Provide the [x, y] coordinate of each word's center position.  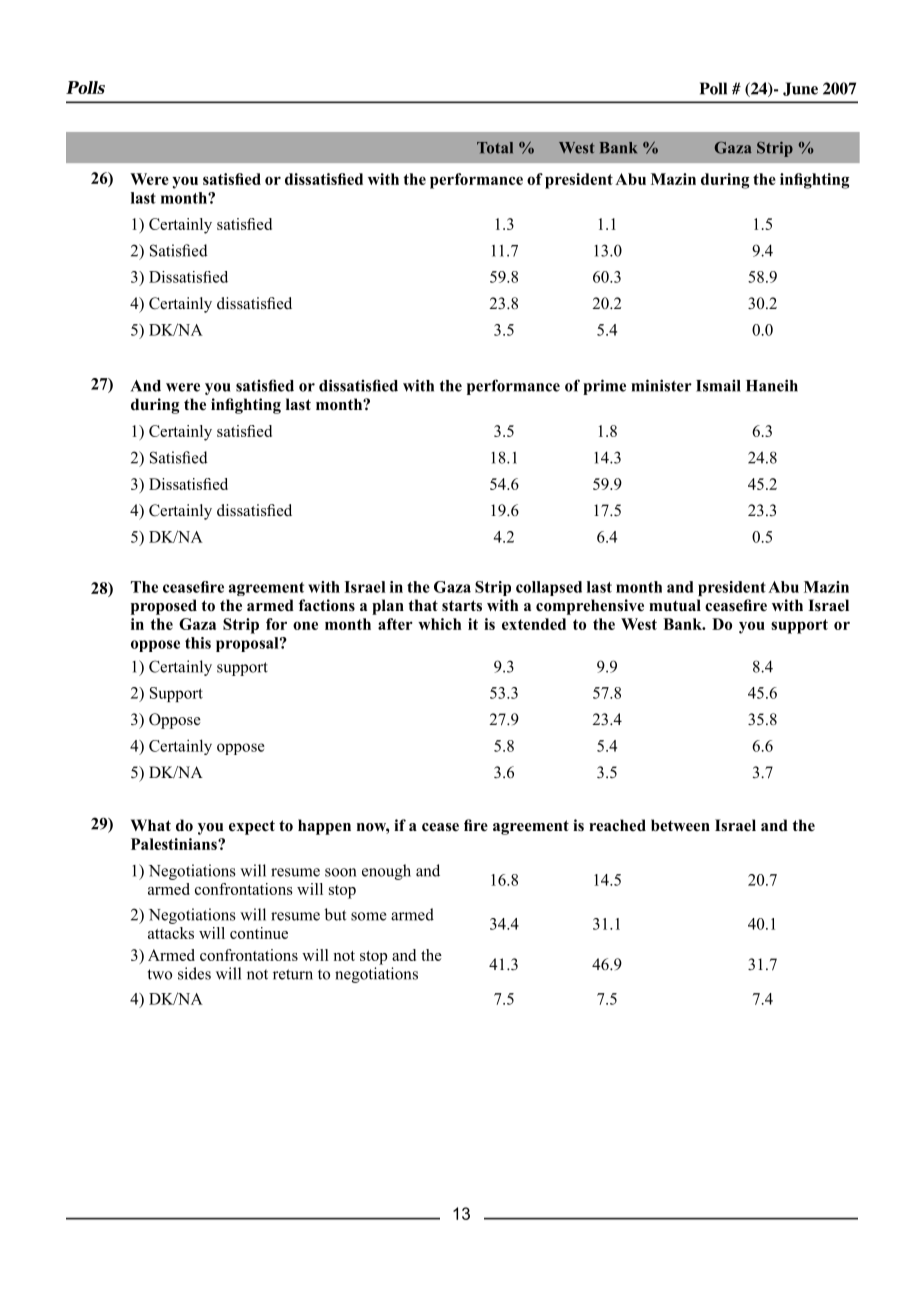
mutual [675, 605]
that [423, 605]
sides [194, 973]
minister [661, 385]
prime [604, 387]
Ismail [718, 385]
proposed [164, 607]
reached [617, 825]
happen [324, 827]
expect [252, 827]
